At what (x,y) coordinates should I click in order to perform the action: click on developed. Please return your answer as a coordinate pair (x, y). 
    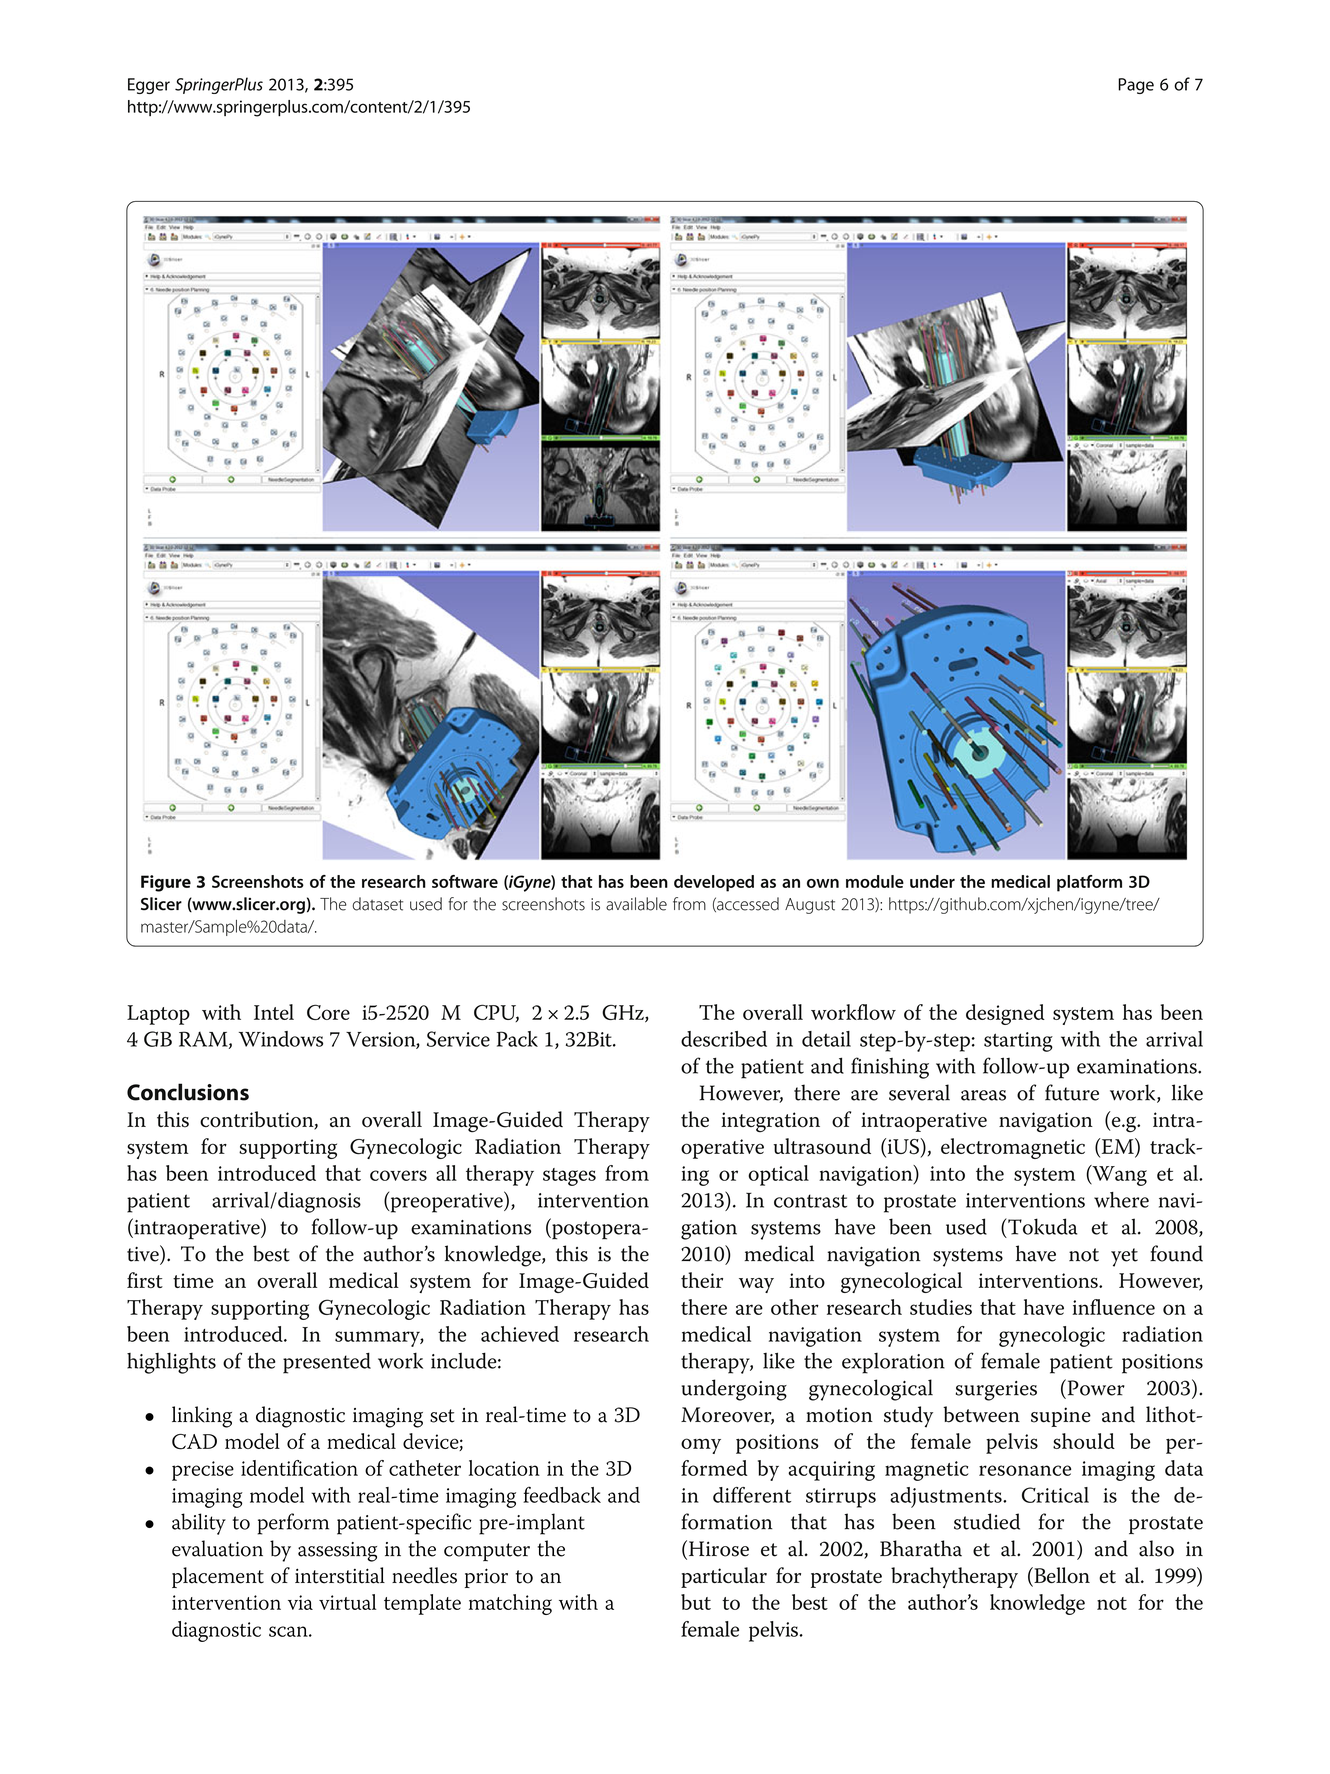
    Looking at the image, I should click on (714, 883).
